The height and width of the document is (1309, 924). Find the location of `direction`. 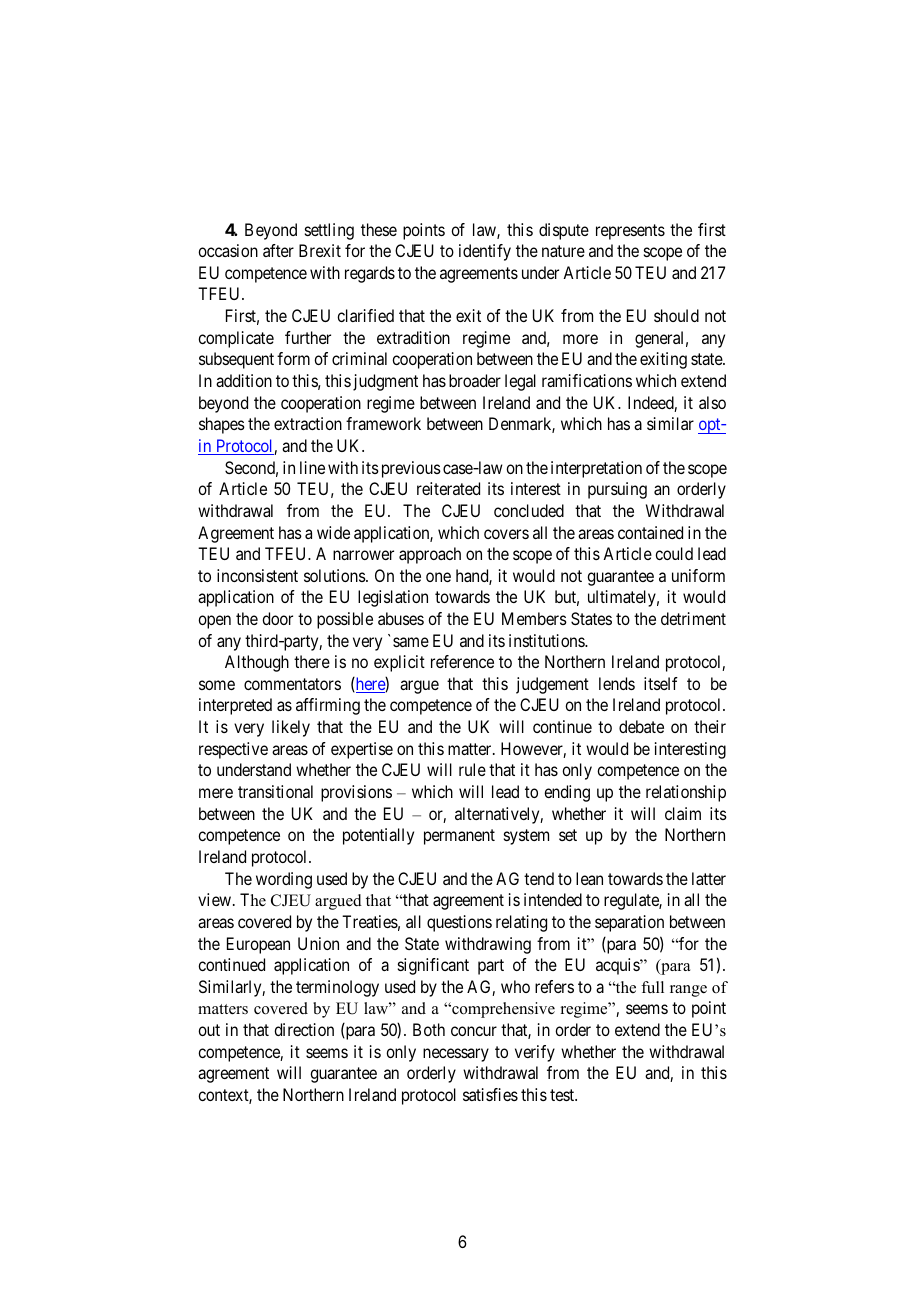

direction is located at coordinates (304, 1029).
